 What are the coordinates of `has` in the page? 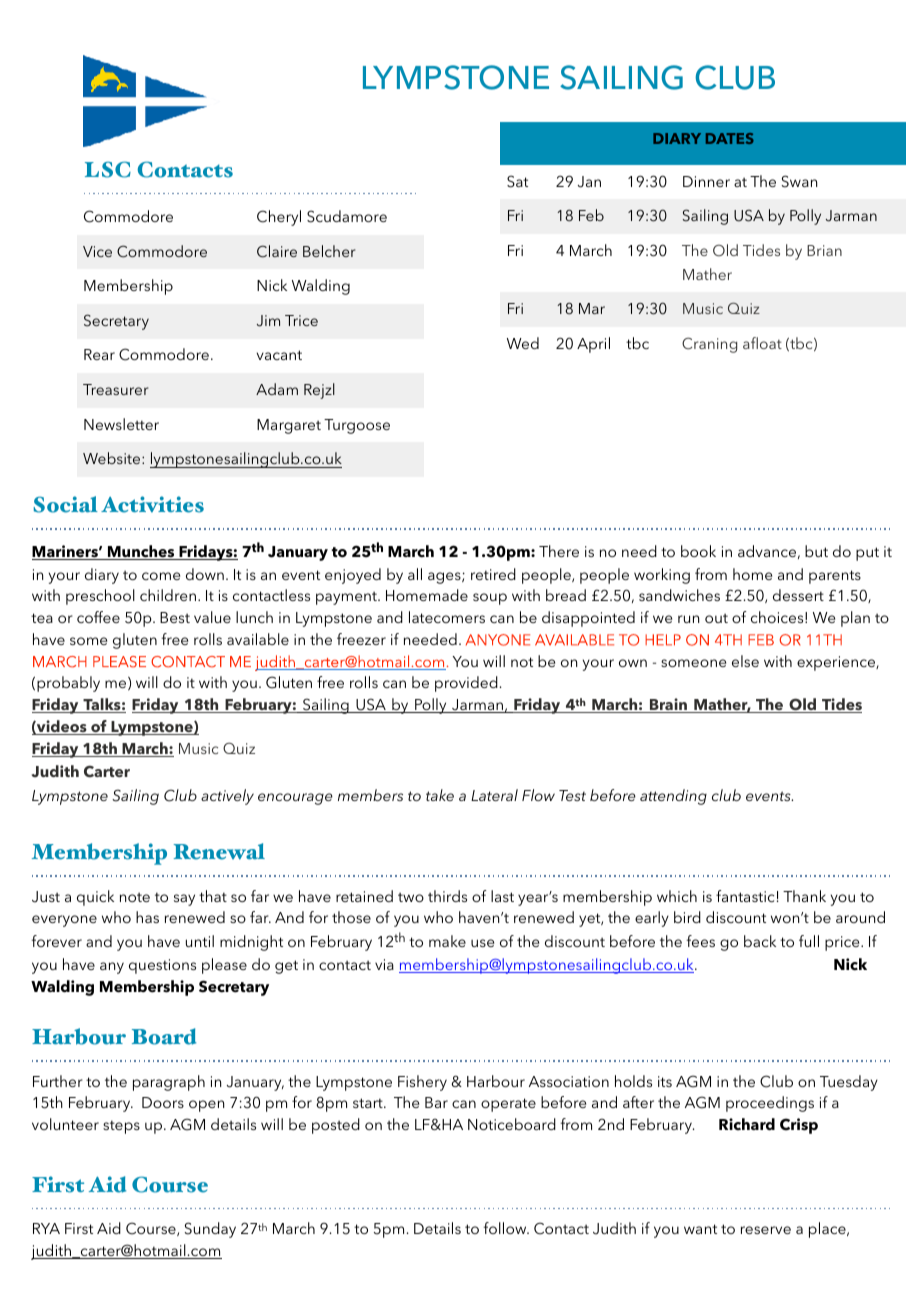 It's located at (147, 917).
